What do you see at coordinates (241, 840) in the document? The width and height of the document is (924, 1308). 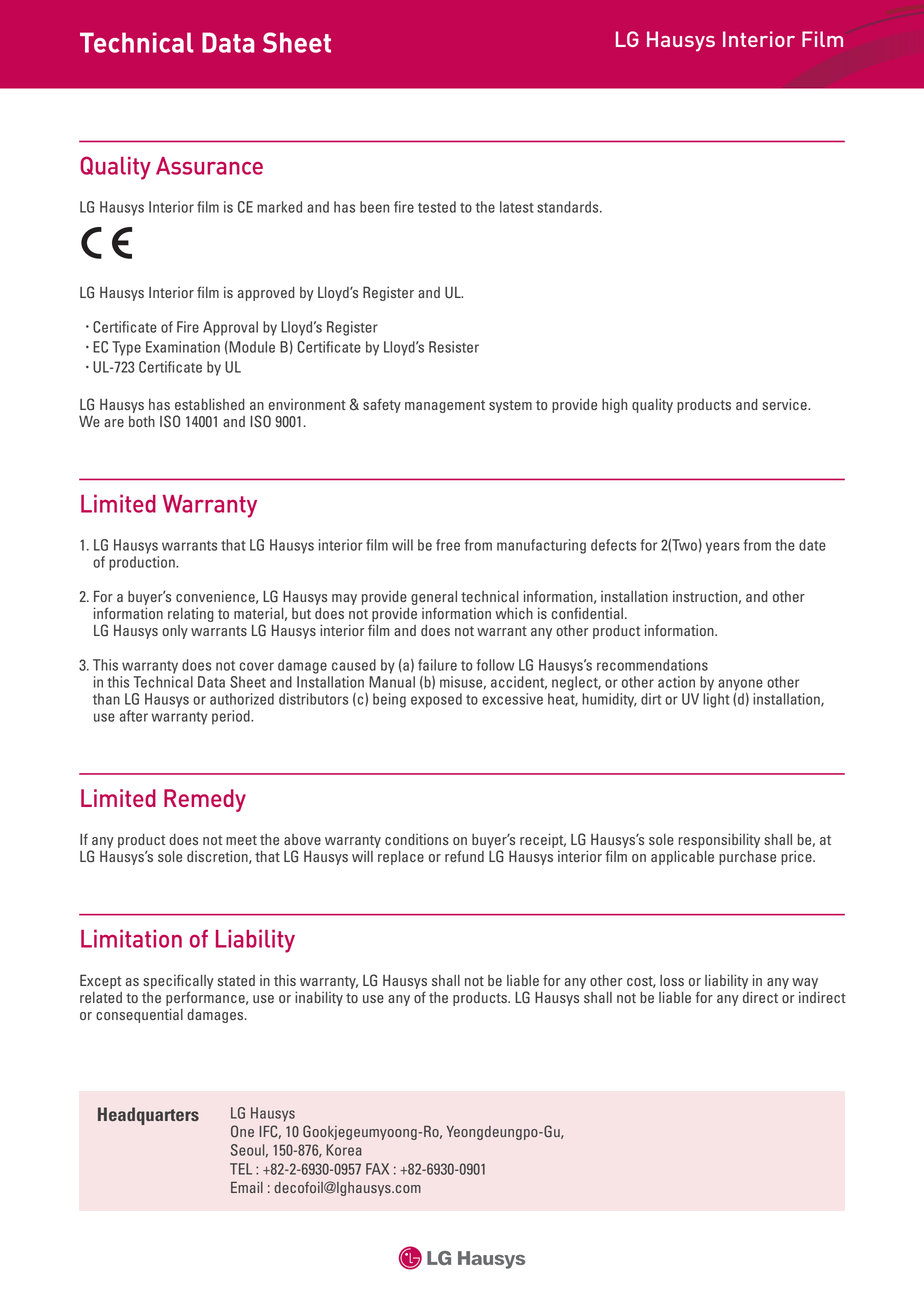 I see `meet` at bounding box center [241, 840].
